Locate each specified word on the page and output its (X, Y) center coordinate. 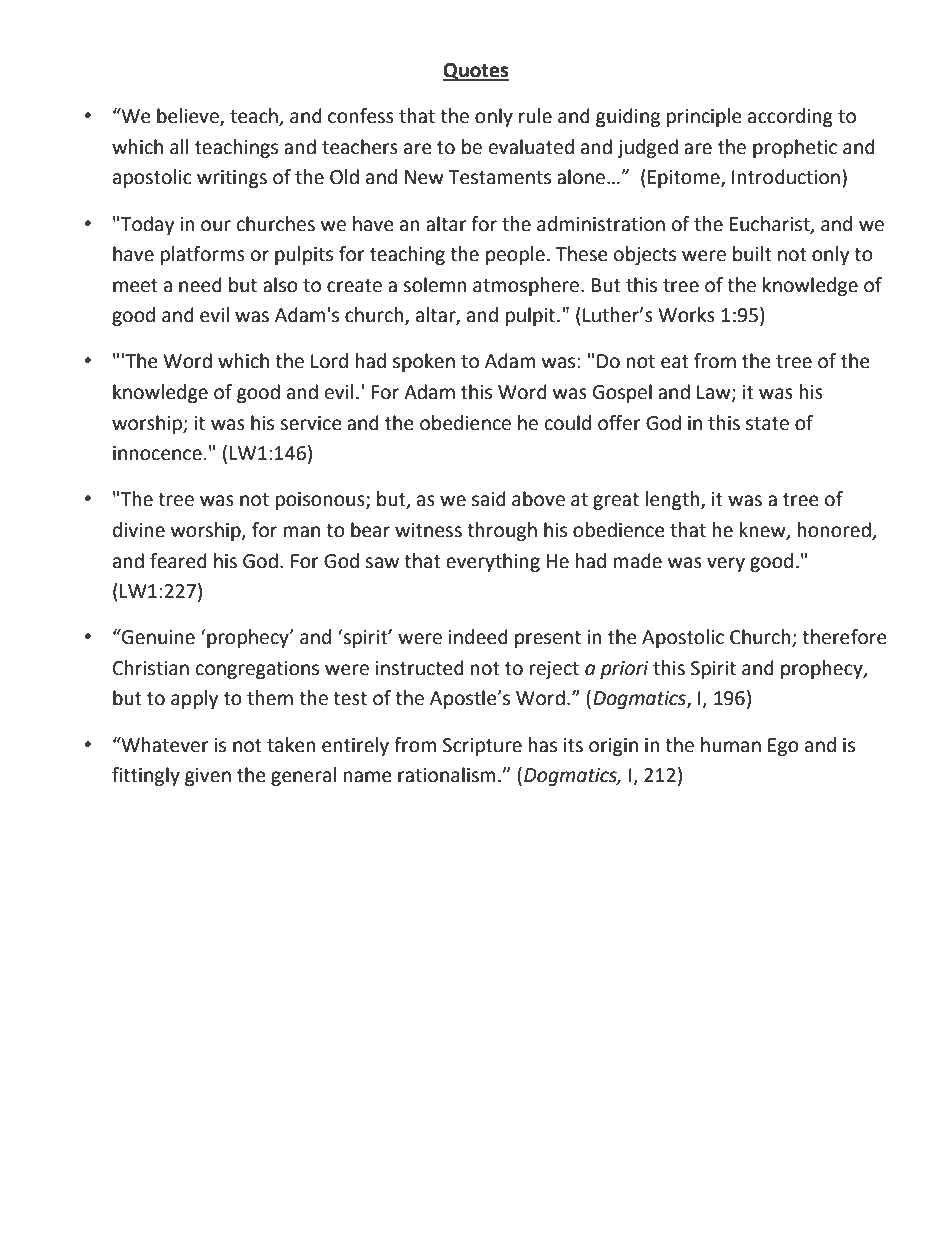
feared (178, 561)
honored (835, 531)
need (200, 285)
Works (686, 315)
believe (189, 117)
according (790, 117)
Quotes (476, 72)
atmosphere (527, 286)
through (502, 531)
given (208, 777)
